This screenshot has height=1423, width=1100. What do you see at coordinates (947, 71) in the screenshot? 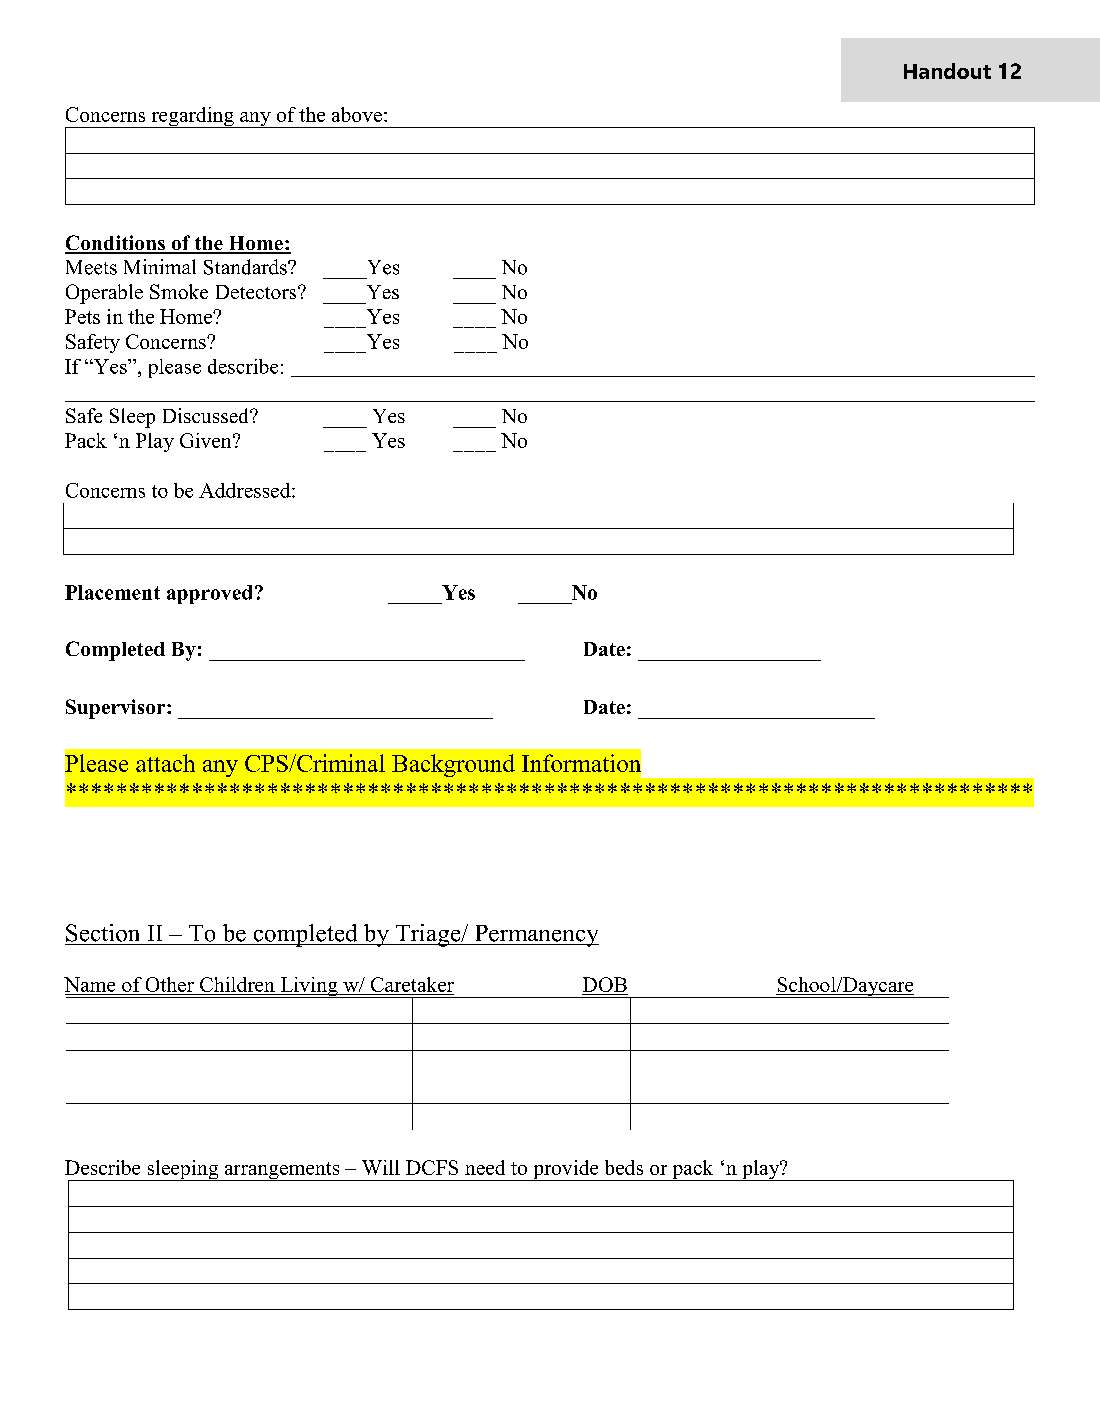
I see `Handout` at bounding box center [947, 71].
